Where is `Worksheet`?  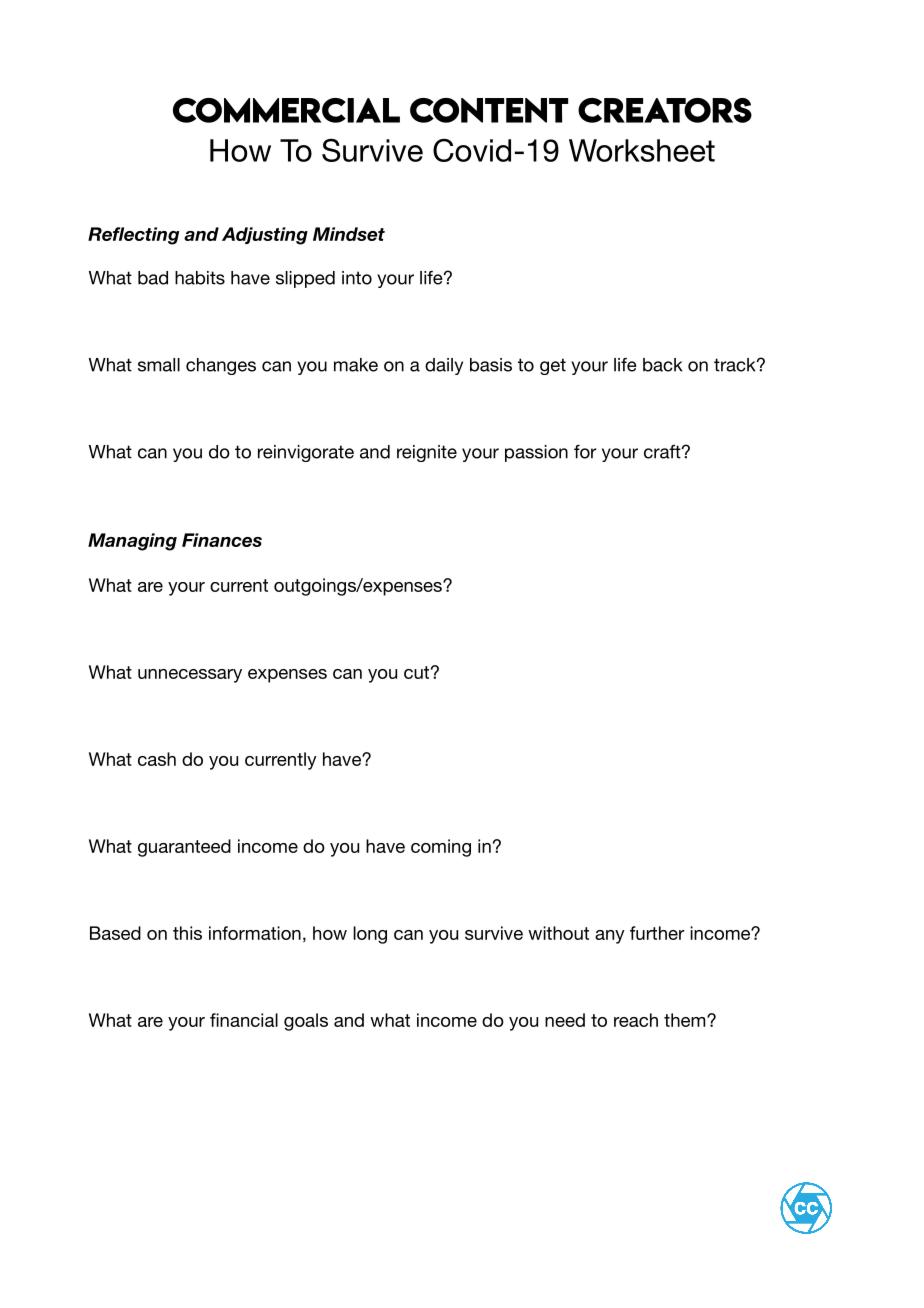
Worksheet is located at coordinates (642, 150).
